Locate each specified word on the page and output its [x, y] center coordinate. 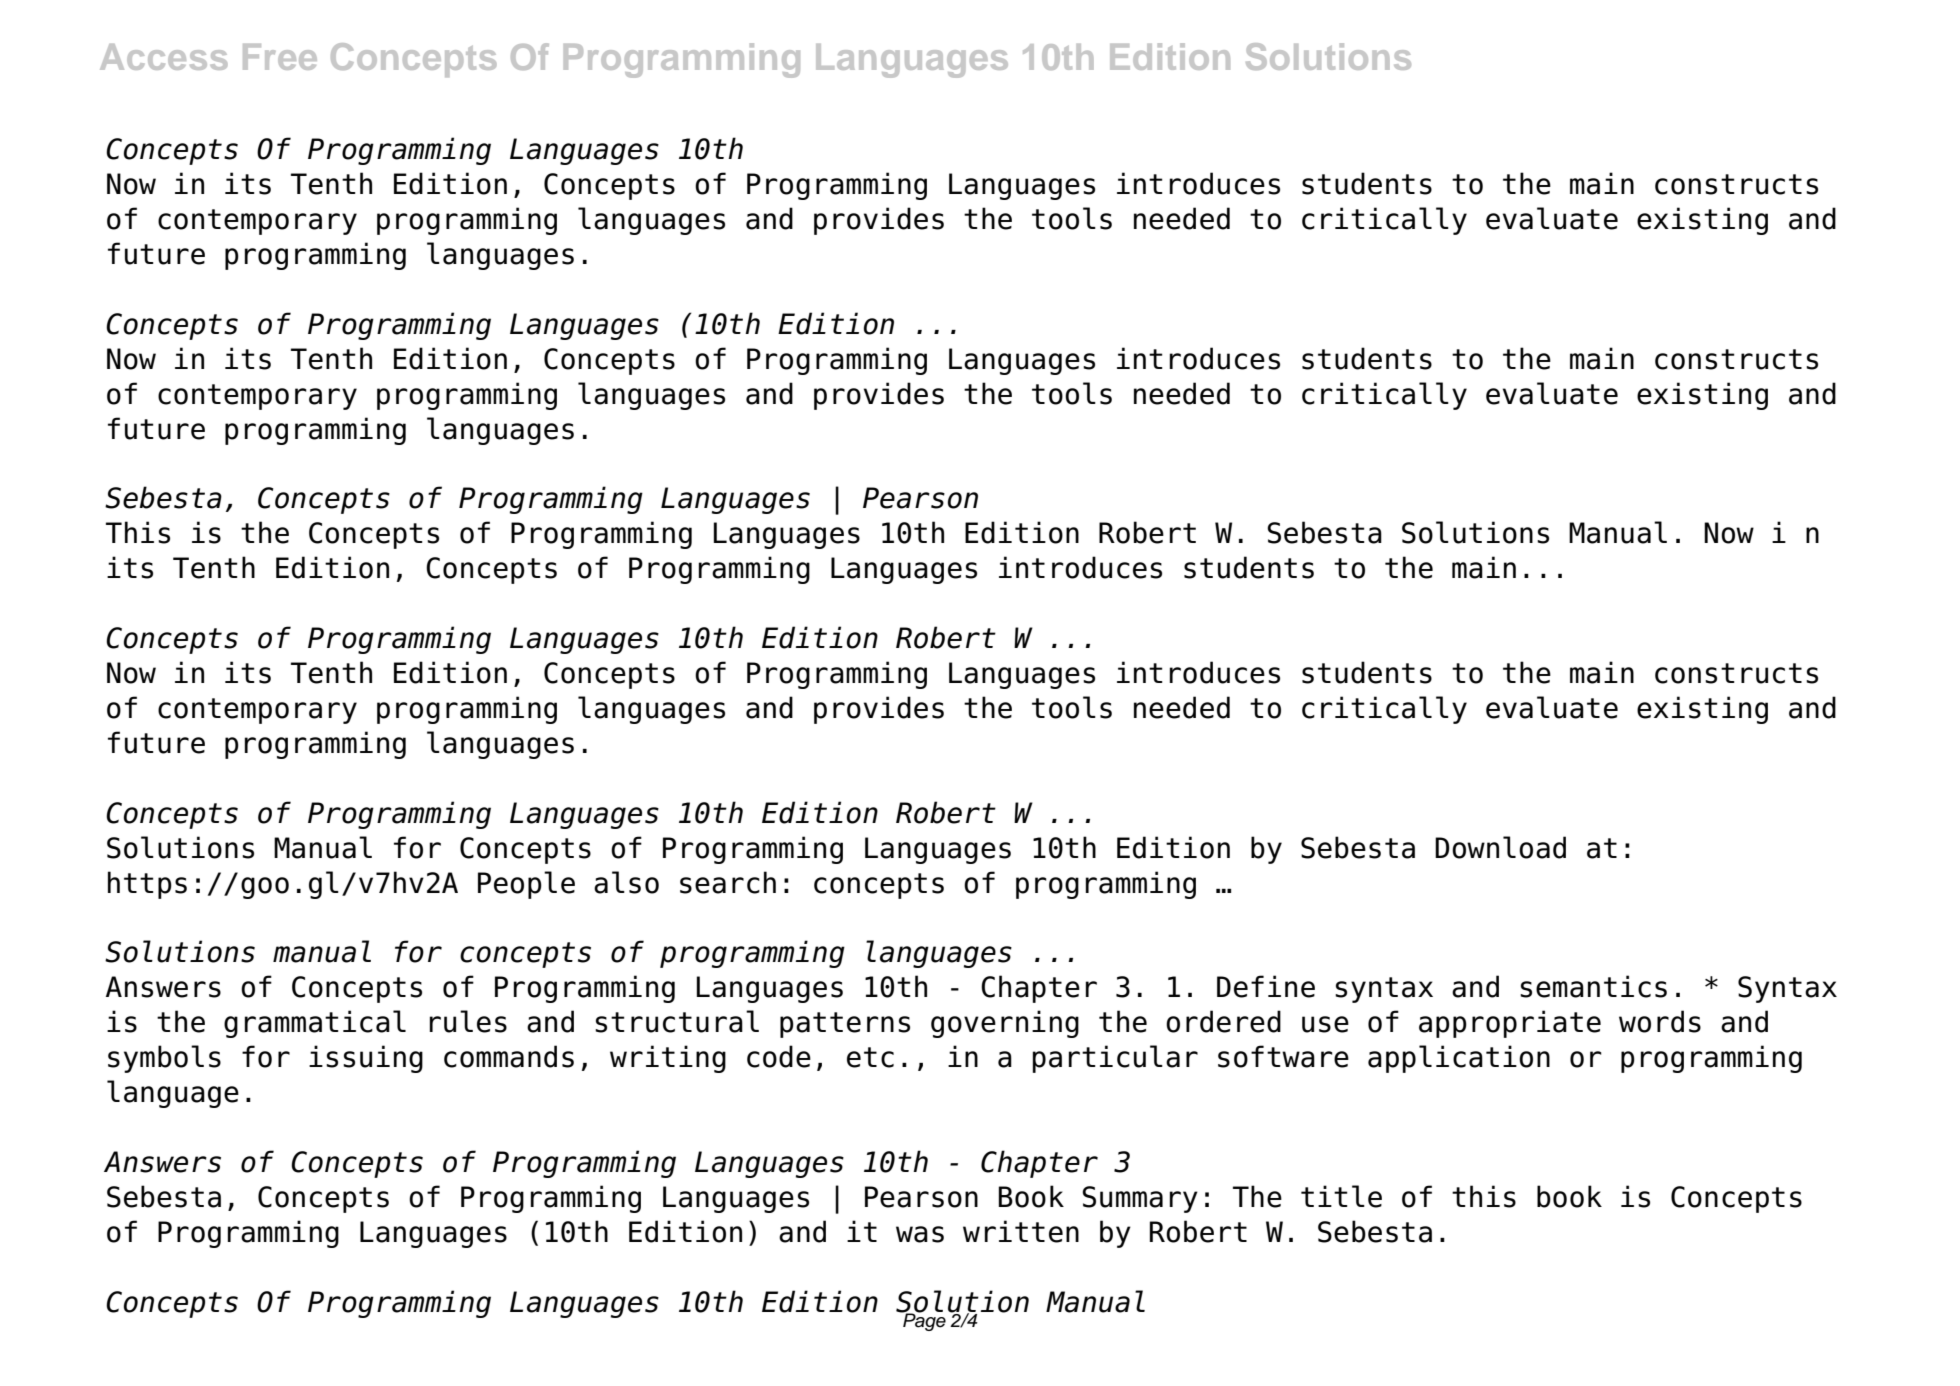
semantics [1593, 986]
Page [923, 1321]
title [1341, 1196]
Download [1500, 847]
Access [163, 57]
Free [280, 57]
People [526, 885]
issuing [366, 1059]
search [728, 882]
